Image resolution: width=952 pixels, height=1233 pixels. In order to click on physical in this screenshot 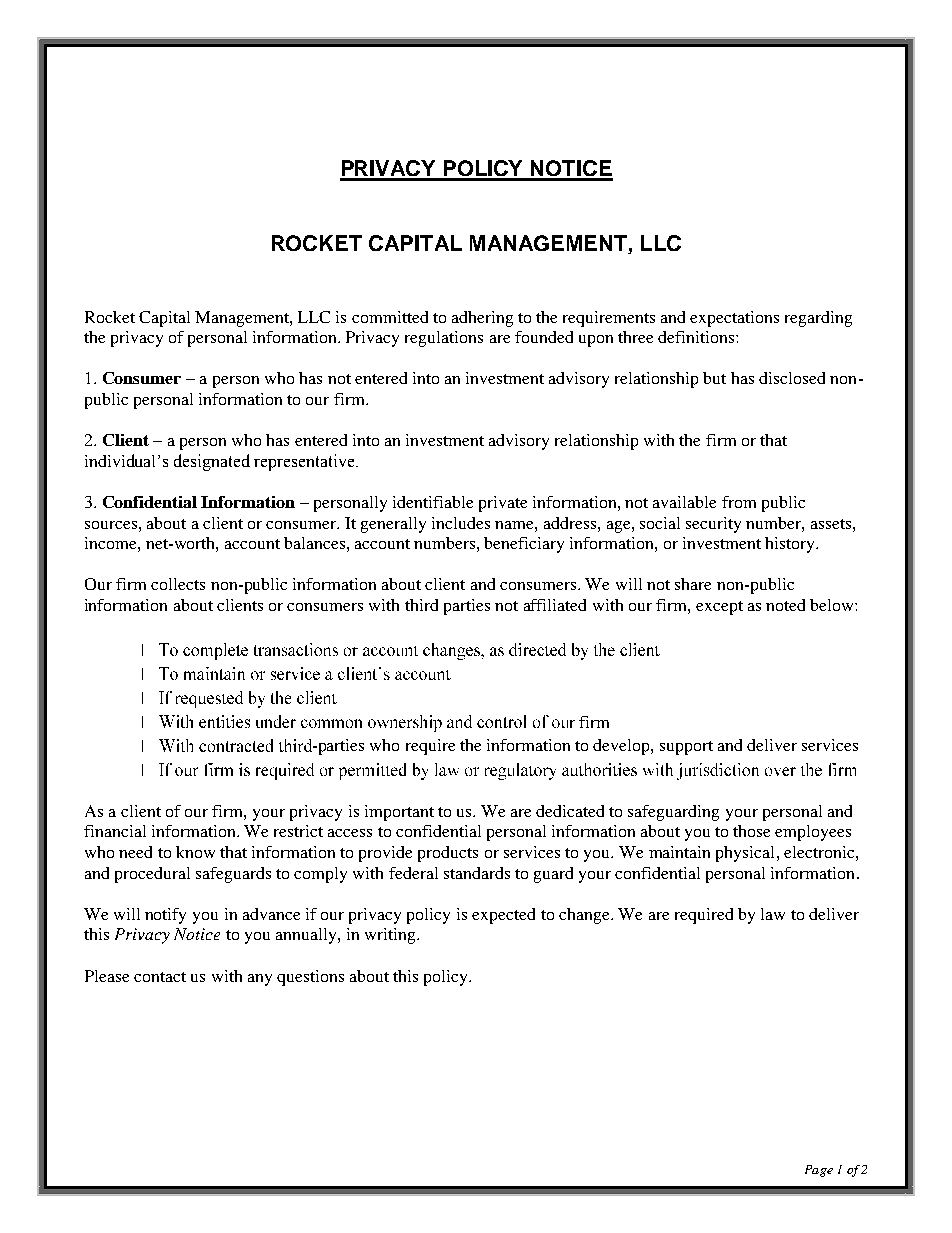, I will do `click(747, 854)`.
